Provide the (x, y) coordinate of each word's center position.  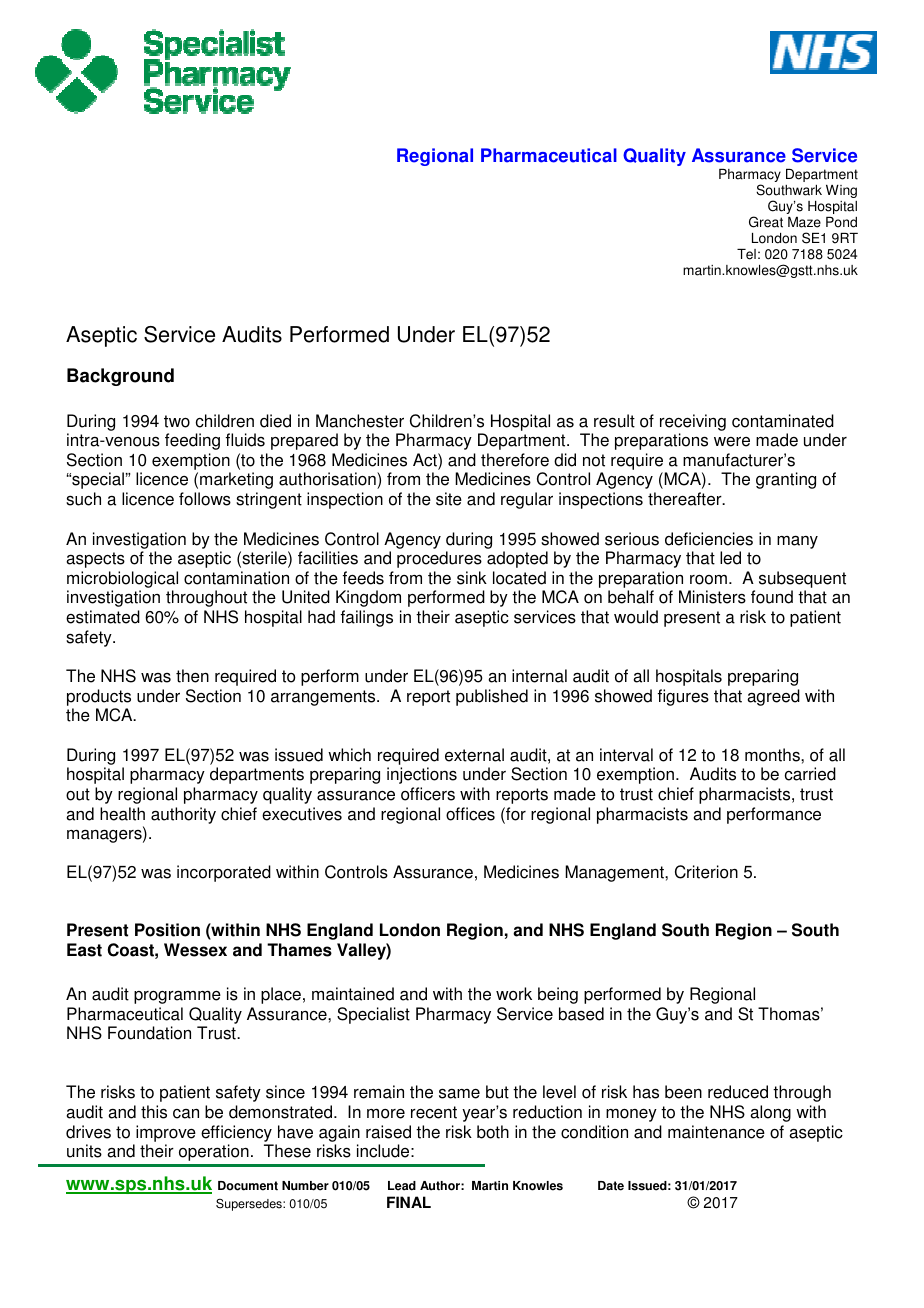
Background (120, 377)
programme (177, 997)
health (122, 814)
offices (470, 814)
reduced (738, 1092)
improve (166, 1133)
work (514, 994)
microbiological (122, 579)
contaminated (783, 421)
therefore (515, 460)
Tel (746, 254)
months (773, 755)
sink (472, 578)
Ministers (712, 597)
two (177, 421)
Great (766, 222)
